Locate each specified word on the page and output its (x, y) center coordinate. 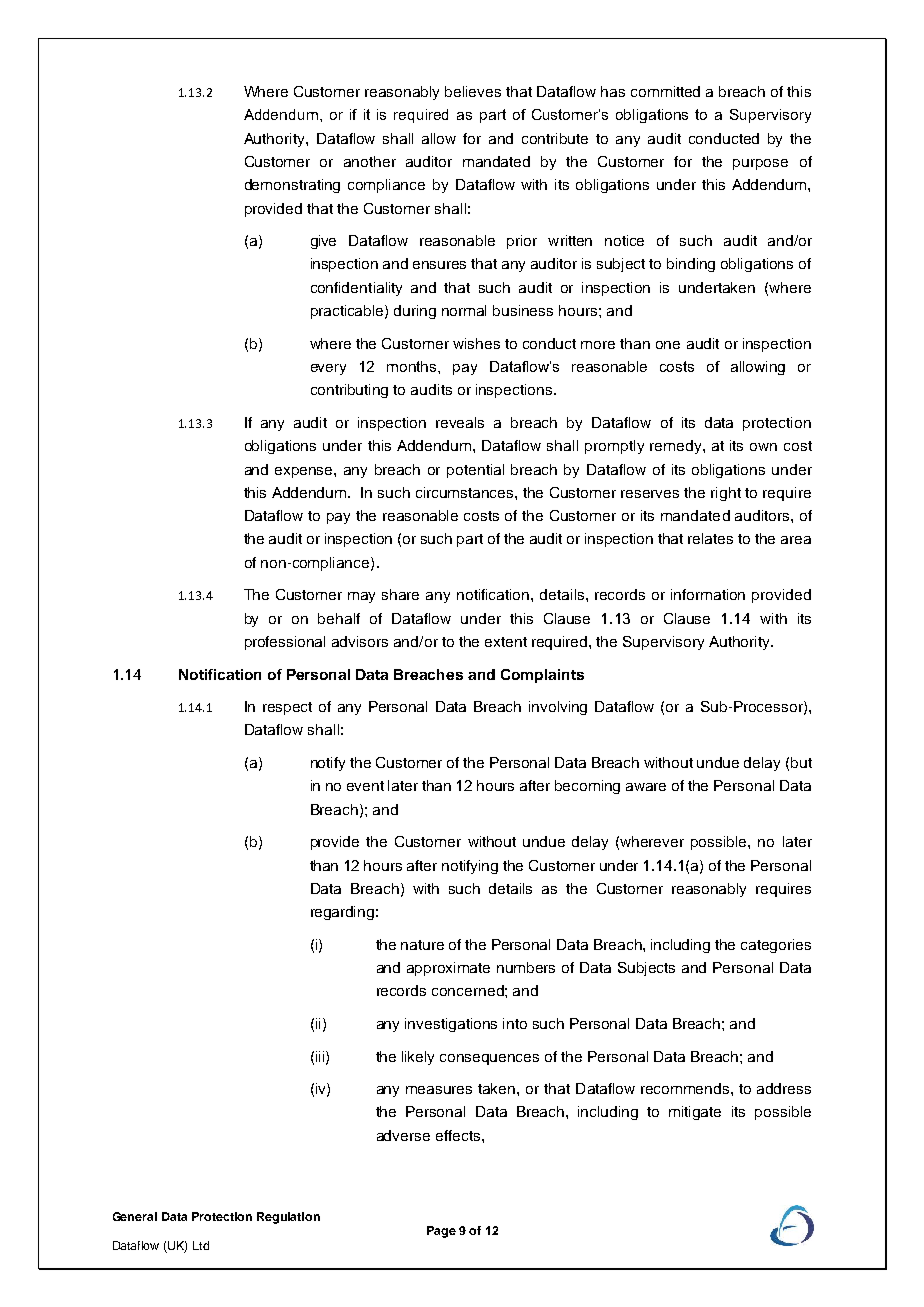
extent (506, 642)
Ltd (201, 1245)
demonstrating (292, 186)
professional (285, 643)
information (708, 594)
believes (473, 91)
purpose (760, 164)
